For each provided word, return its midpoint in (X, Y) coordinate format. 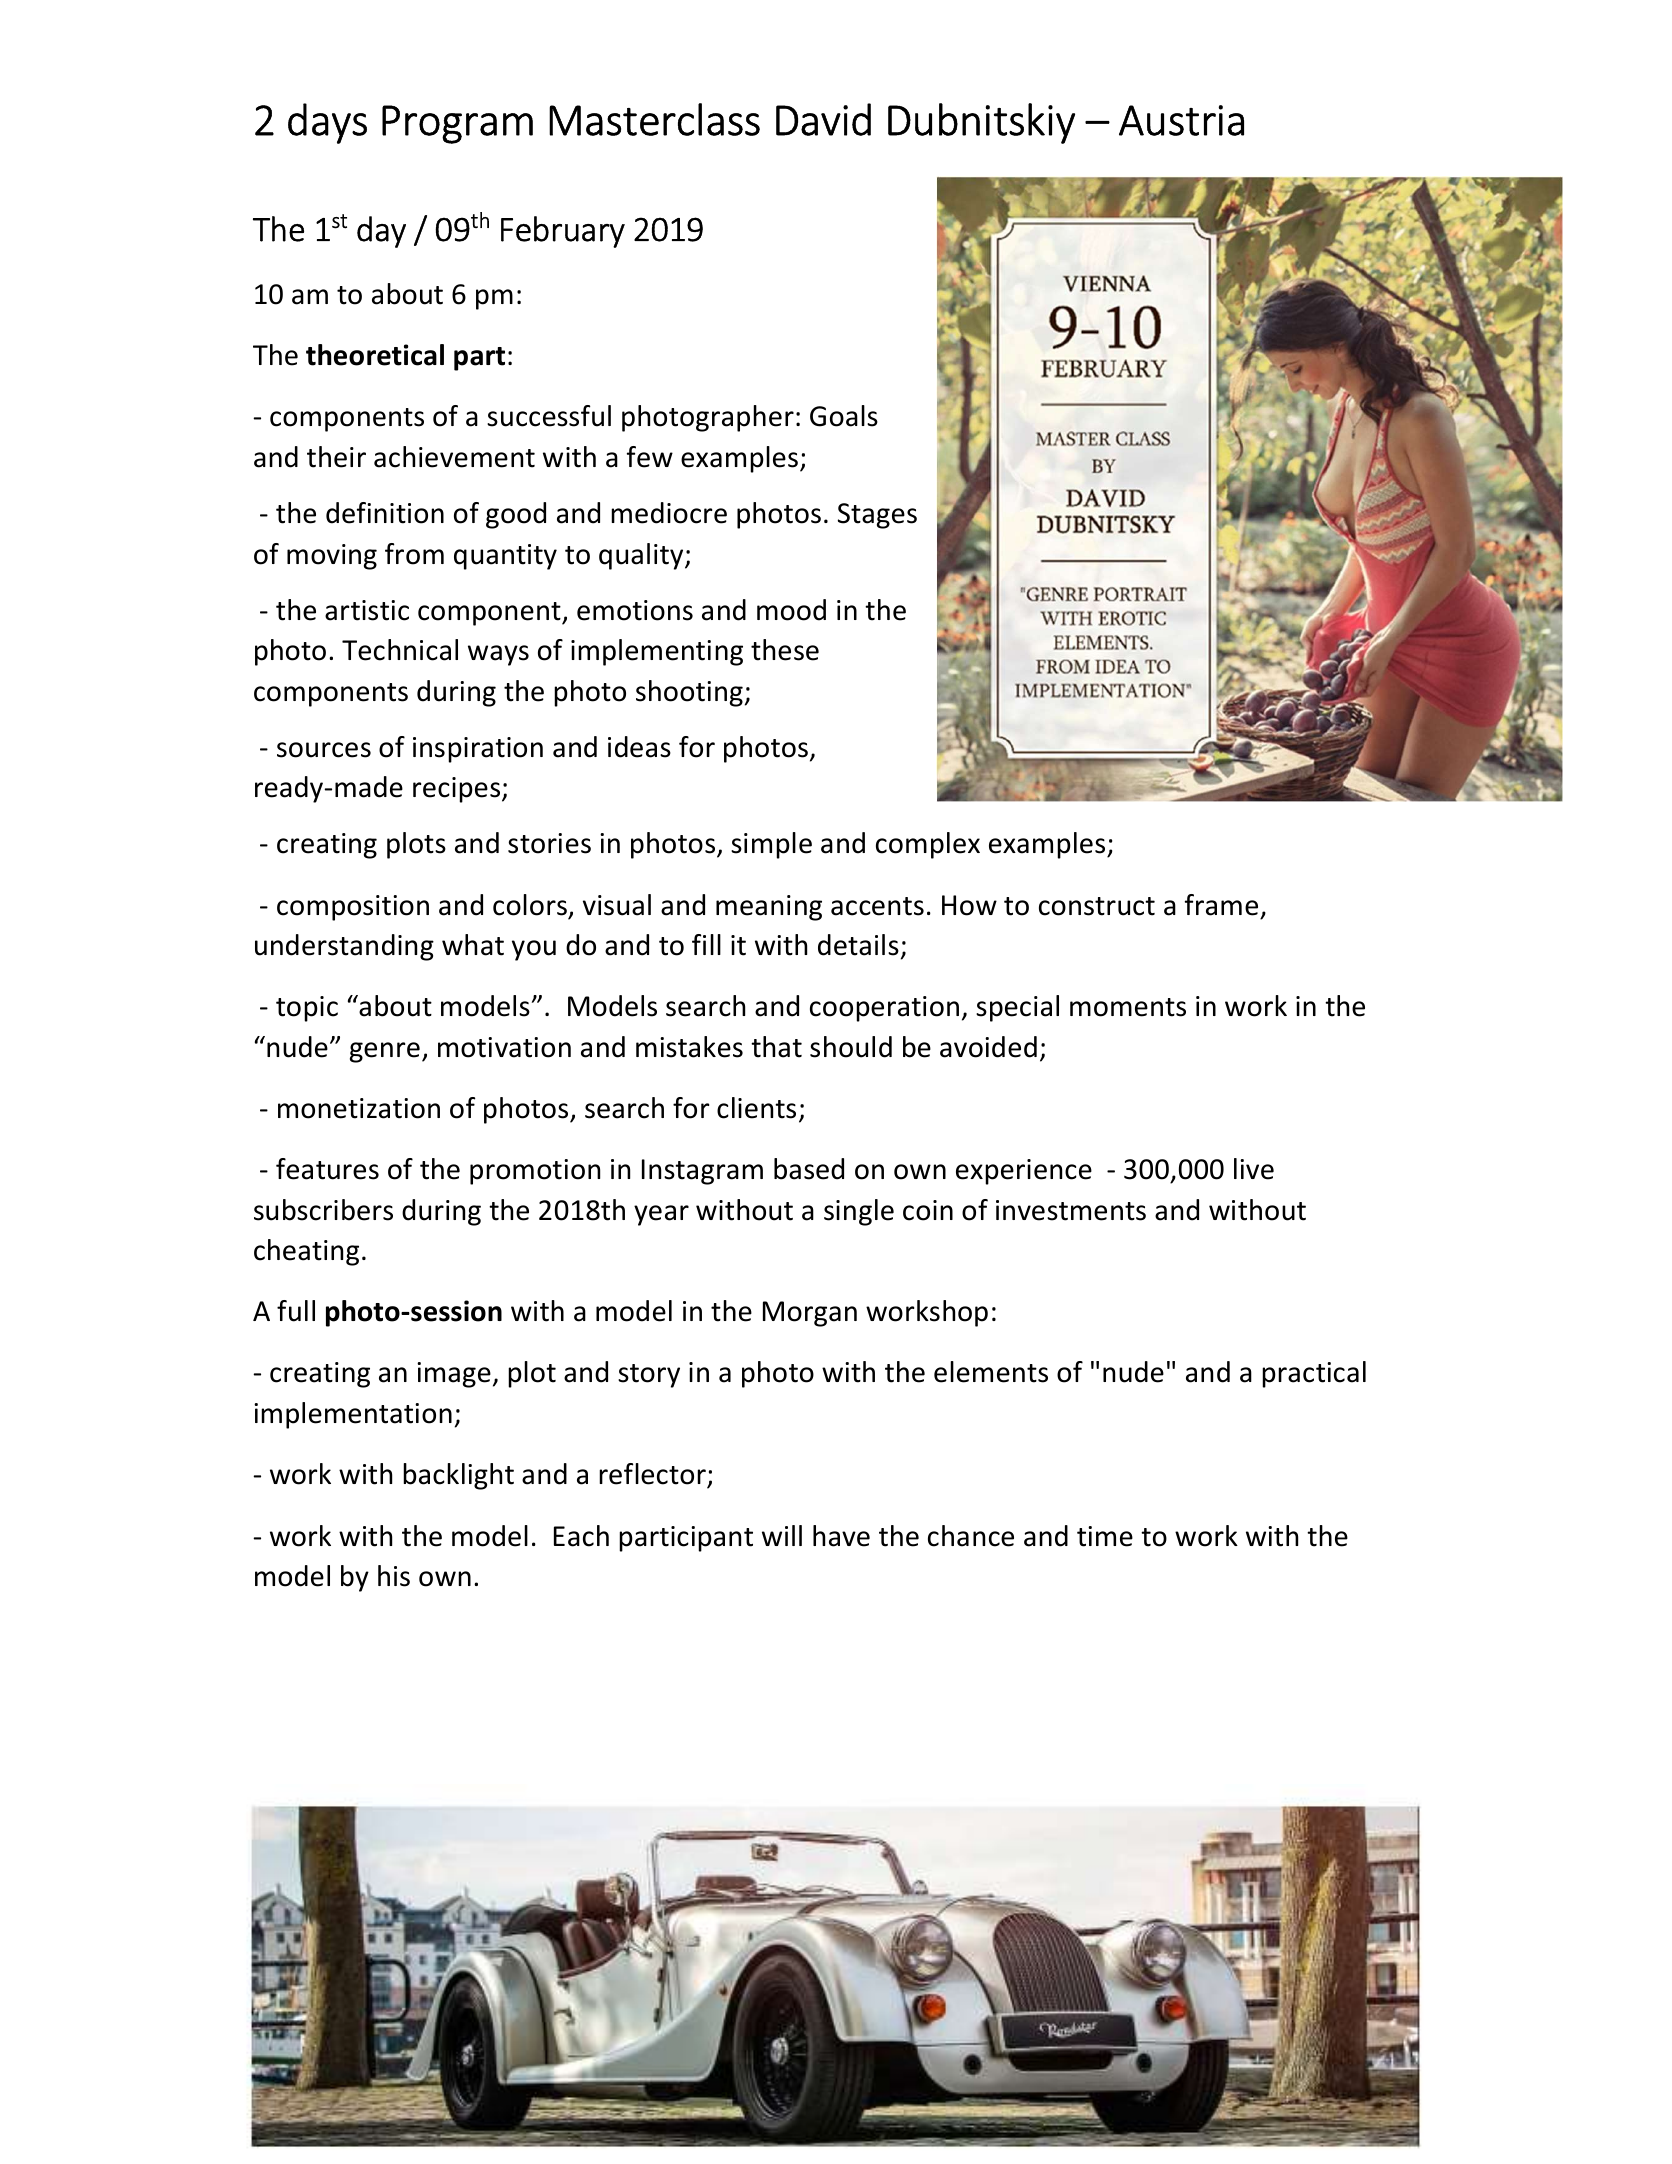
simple (771, 845)
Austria (1181, 120)
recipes (458, 790)
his (394, 1576)
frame (1221, 905)
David (823, 119)
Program (457, 124)
